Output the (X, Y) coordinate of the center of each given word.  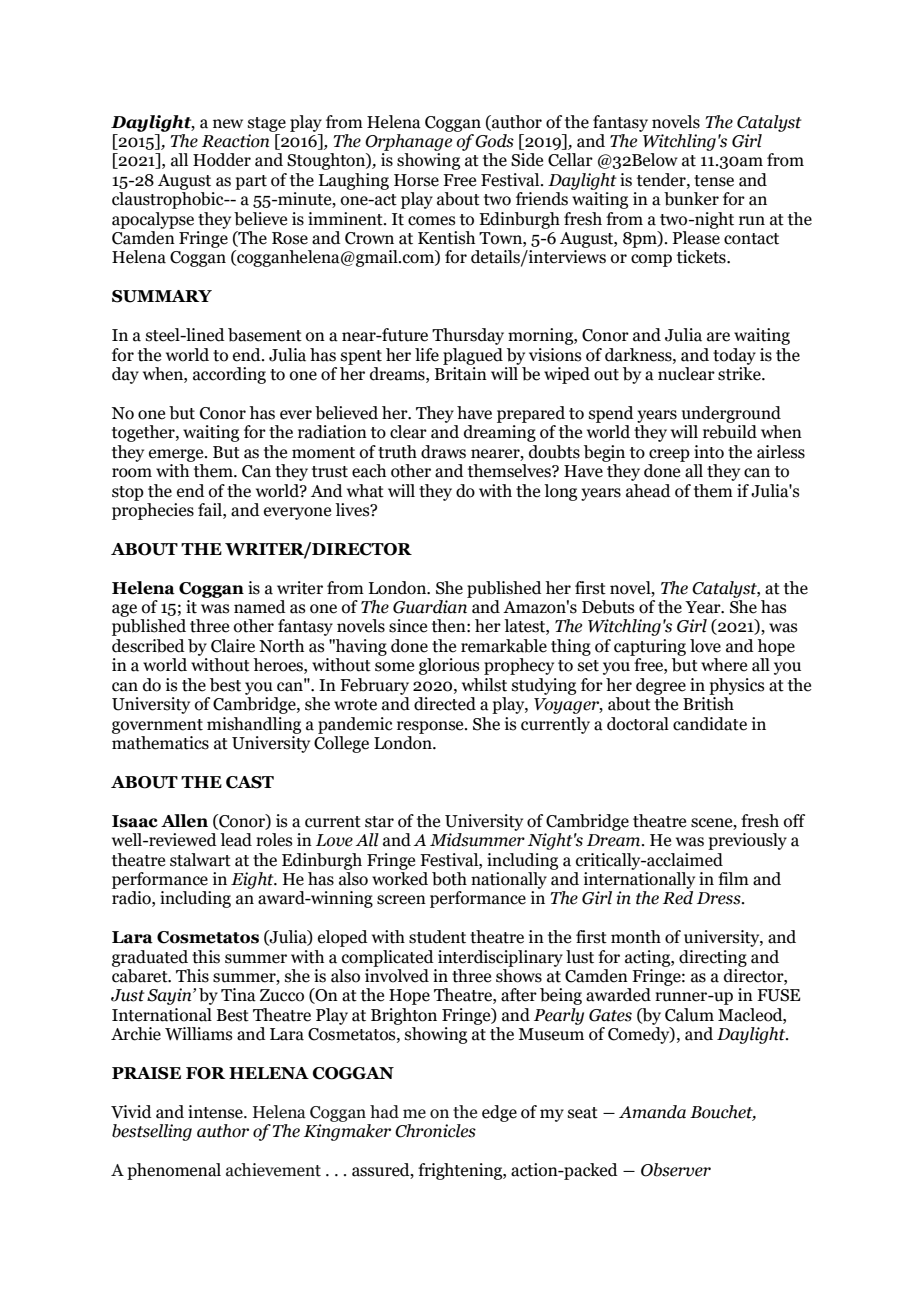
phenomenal (174, 1171)
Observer (676, 1170)
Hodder (222, 160)
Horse (416, 180)
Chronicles (435, 1131)
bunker (691, 199)
